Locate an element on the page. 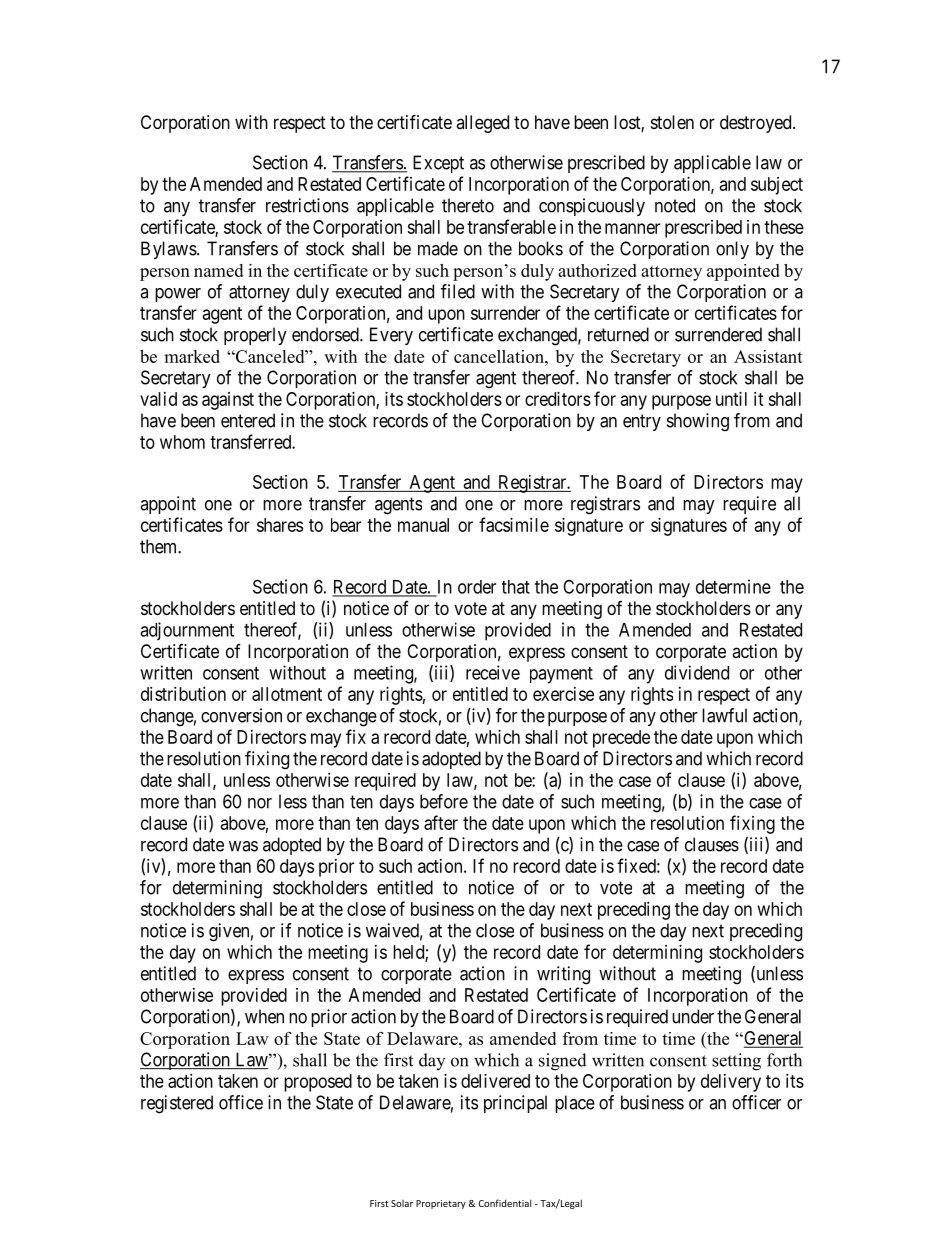  showing is located at coordinates (698, 422).
